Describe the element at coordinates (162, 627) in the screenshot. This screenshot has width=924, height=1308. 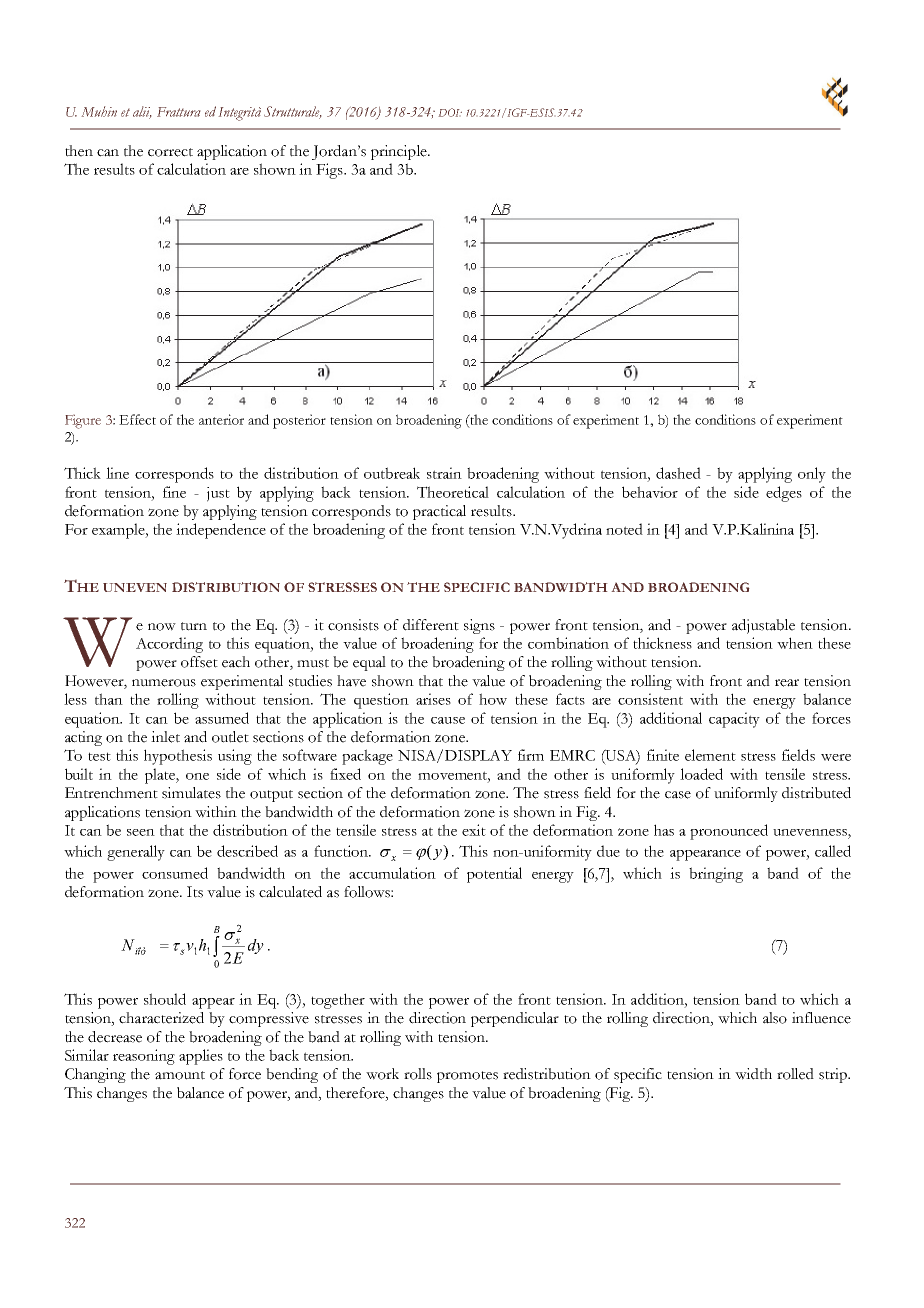
I see `now` at that location.
